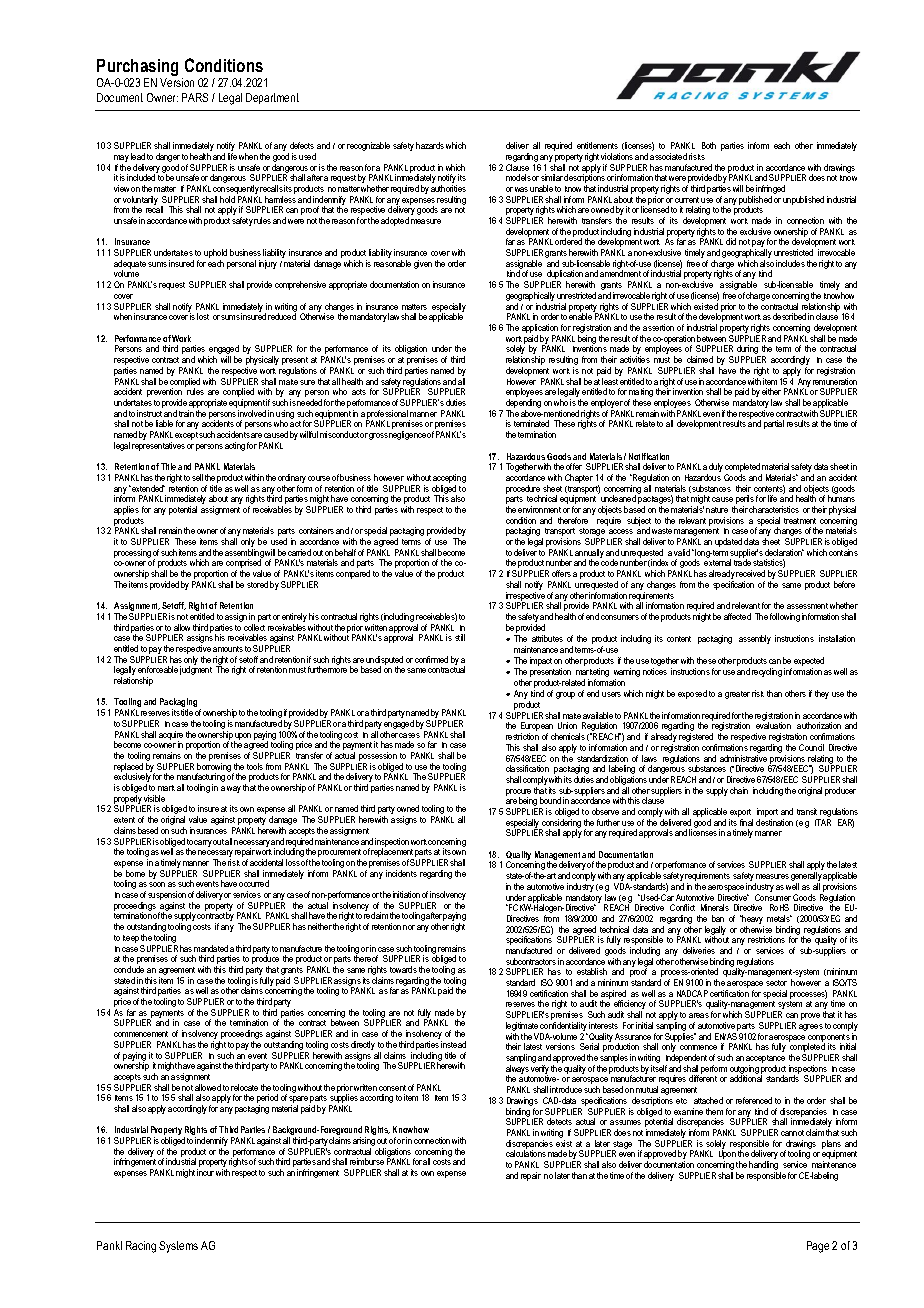 The image size is (924, 1308). I want to click on Both, so click(709, 145).
